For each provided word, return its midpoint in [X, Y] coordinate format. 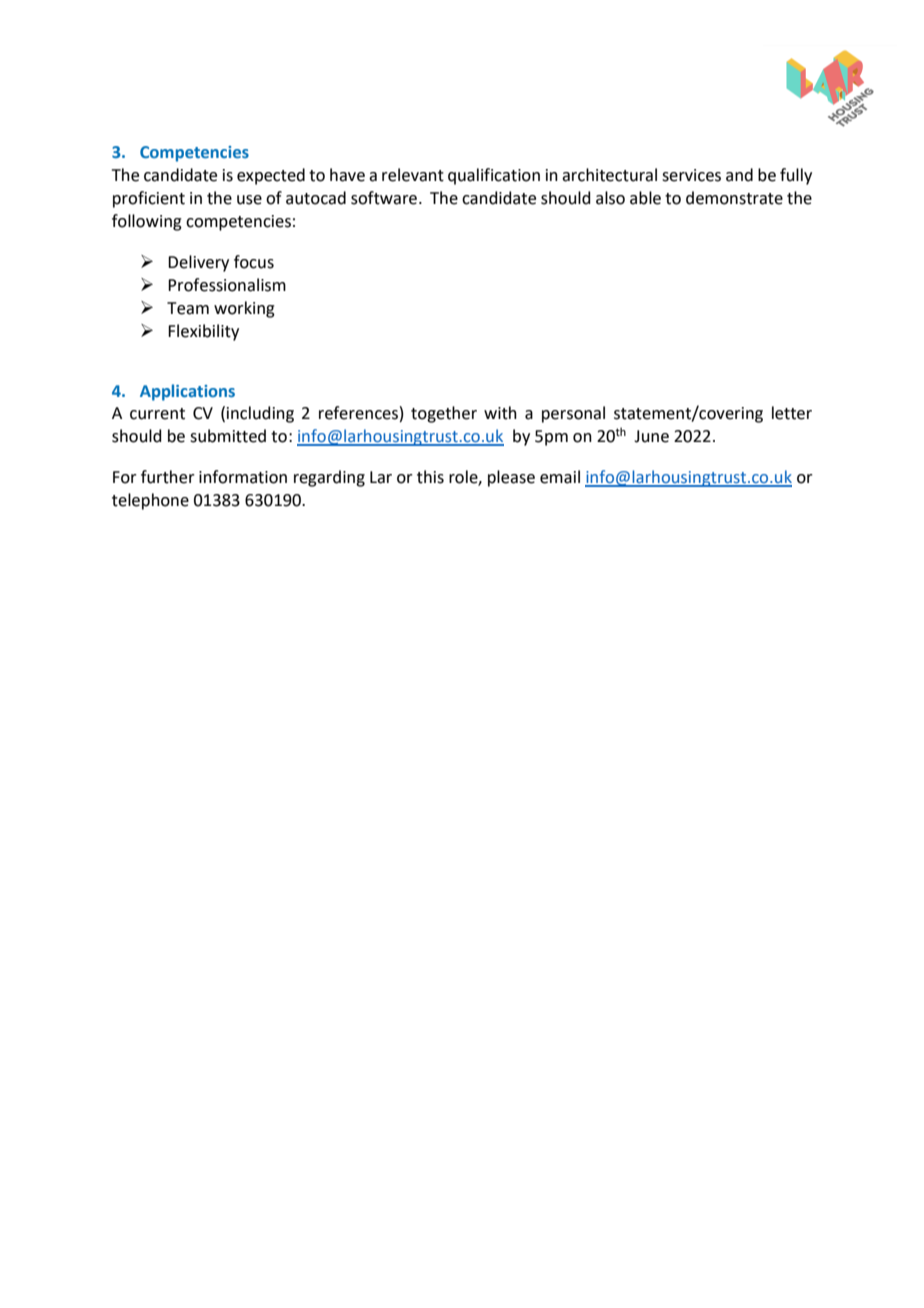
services [691, 175]
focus [254, 262]
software [384, 198]
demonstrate [734, 198]
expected [271, 176]
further [168, 477]
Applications [187, 392]
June [651, 436]
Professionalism [227, 285]
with [500, 413]
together [444, 414]
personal [573, 414]
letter [792, 413]
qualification [494, 176]
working [244, 309]
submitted [228, 436]
